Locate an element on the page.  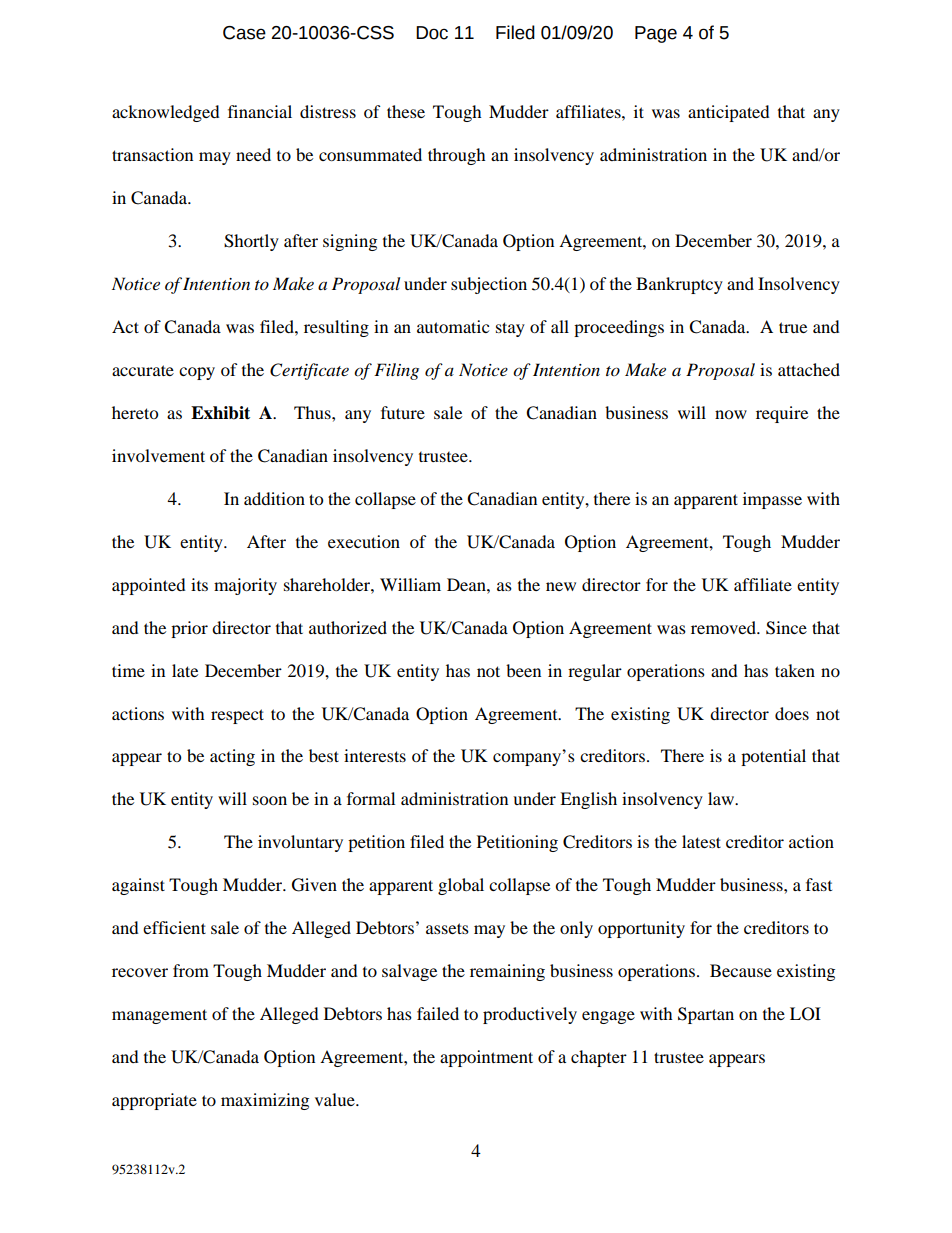
Doc is located at coordinates (432, 33).
